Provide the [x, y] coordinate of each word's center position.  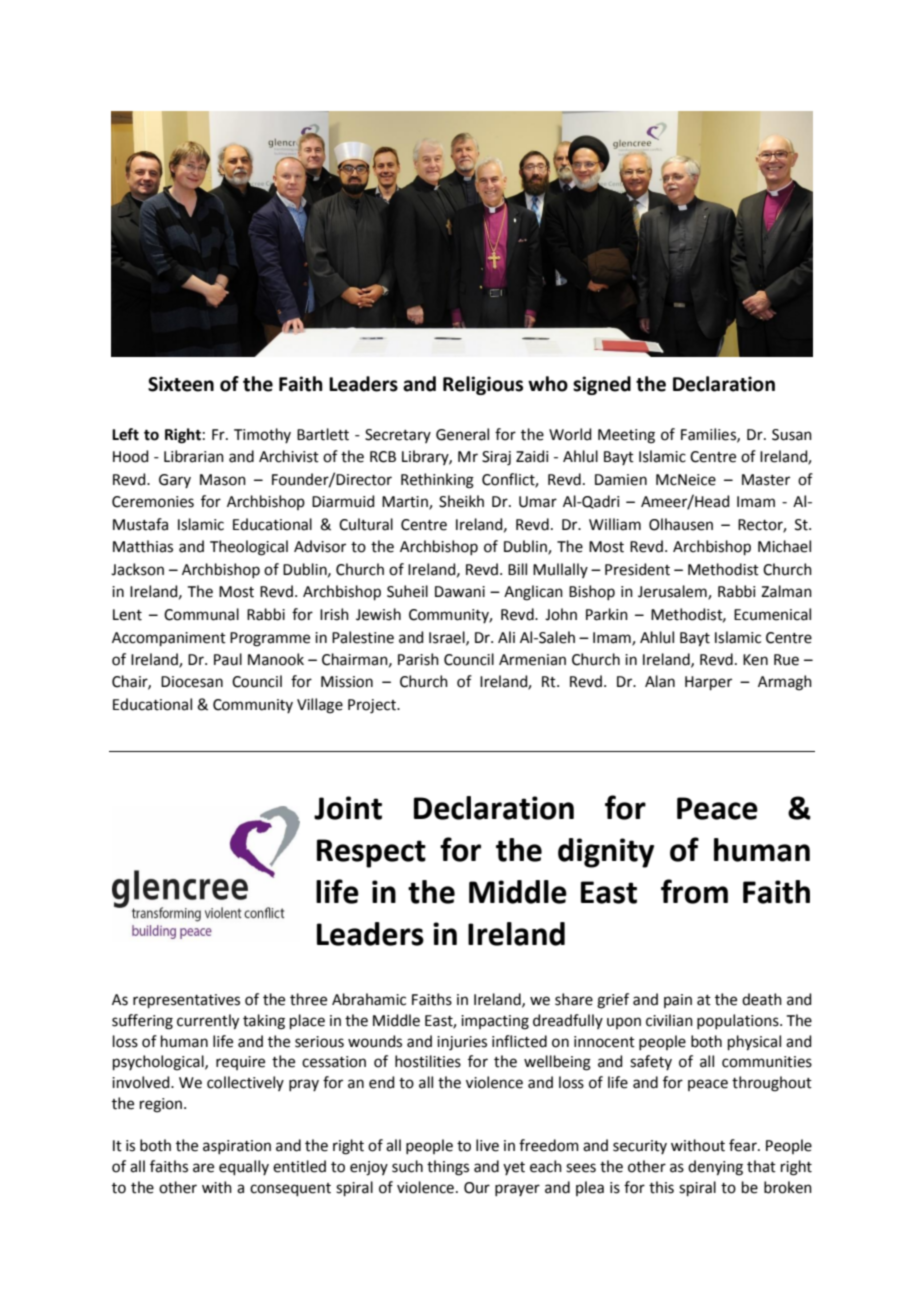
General [462, 434]
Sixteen [181, 384]
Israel [448, 638]
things [448, 1168]
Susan [792, 435]
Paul [228, 659]
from [694, 891]
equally [244, 1167]
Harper [708, 683]
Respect [371, 853]
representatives [186, 1001]
